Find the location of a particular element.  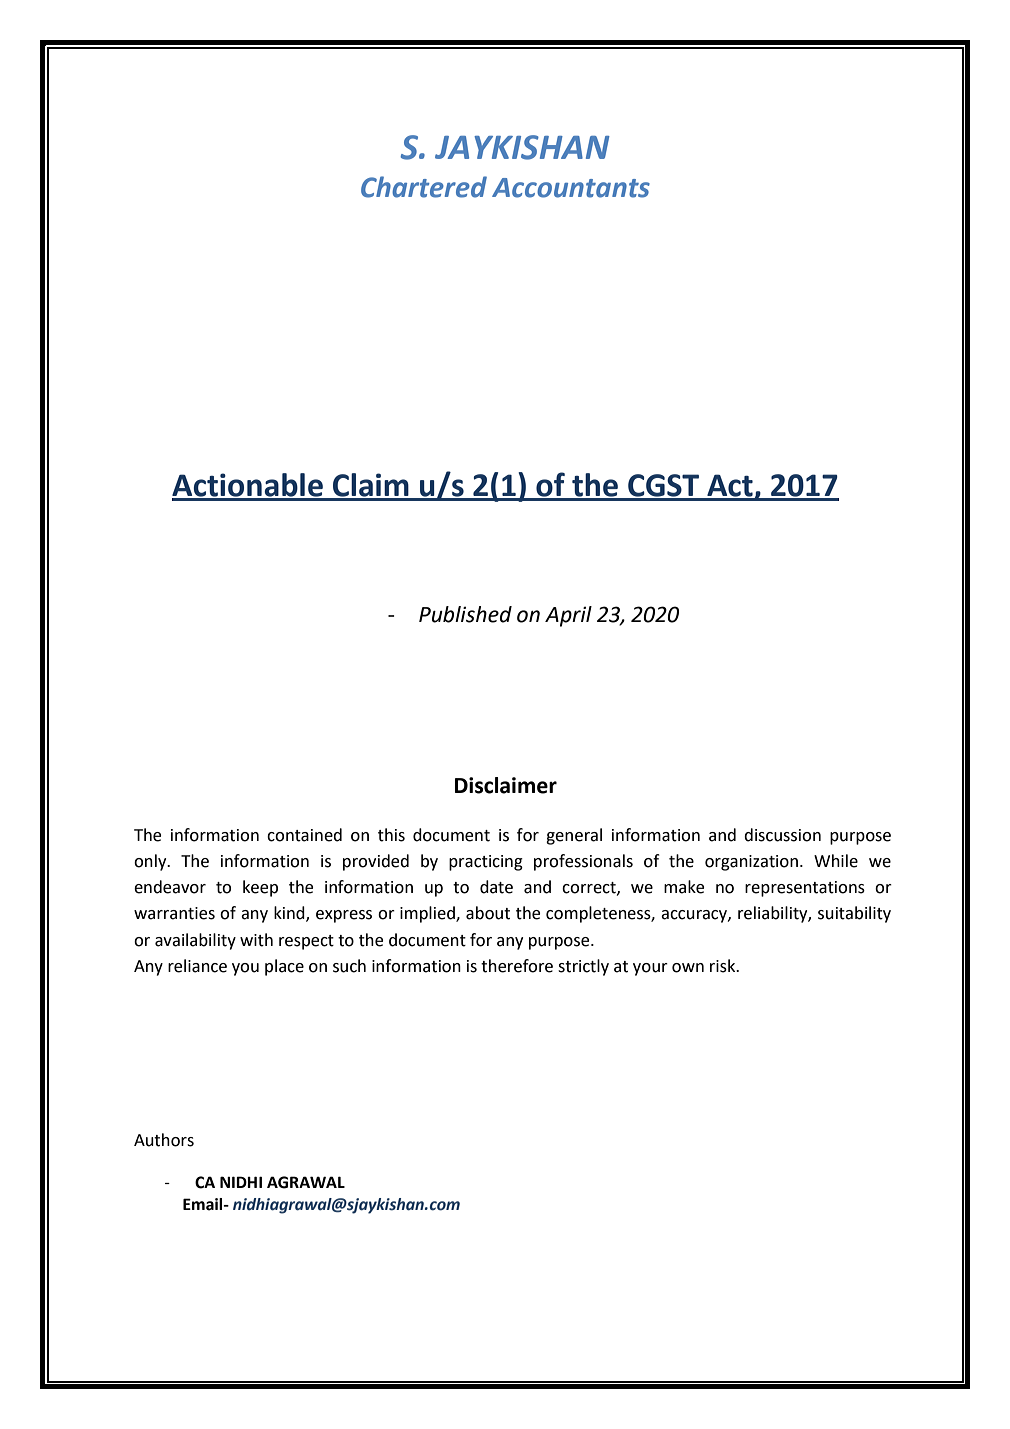

therefore is located at coordinates (517, 966).
